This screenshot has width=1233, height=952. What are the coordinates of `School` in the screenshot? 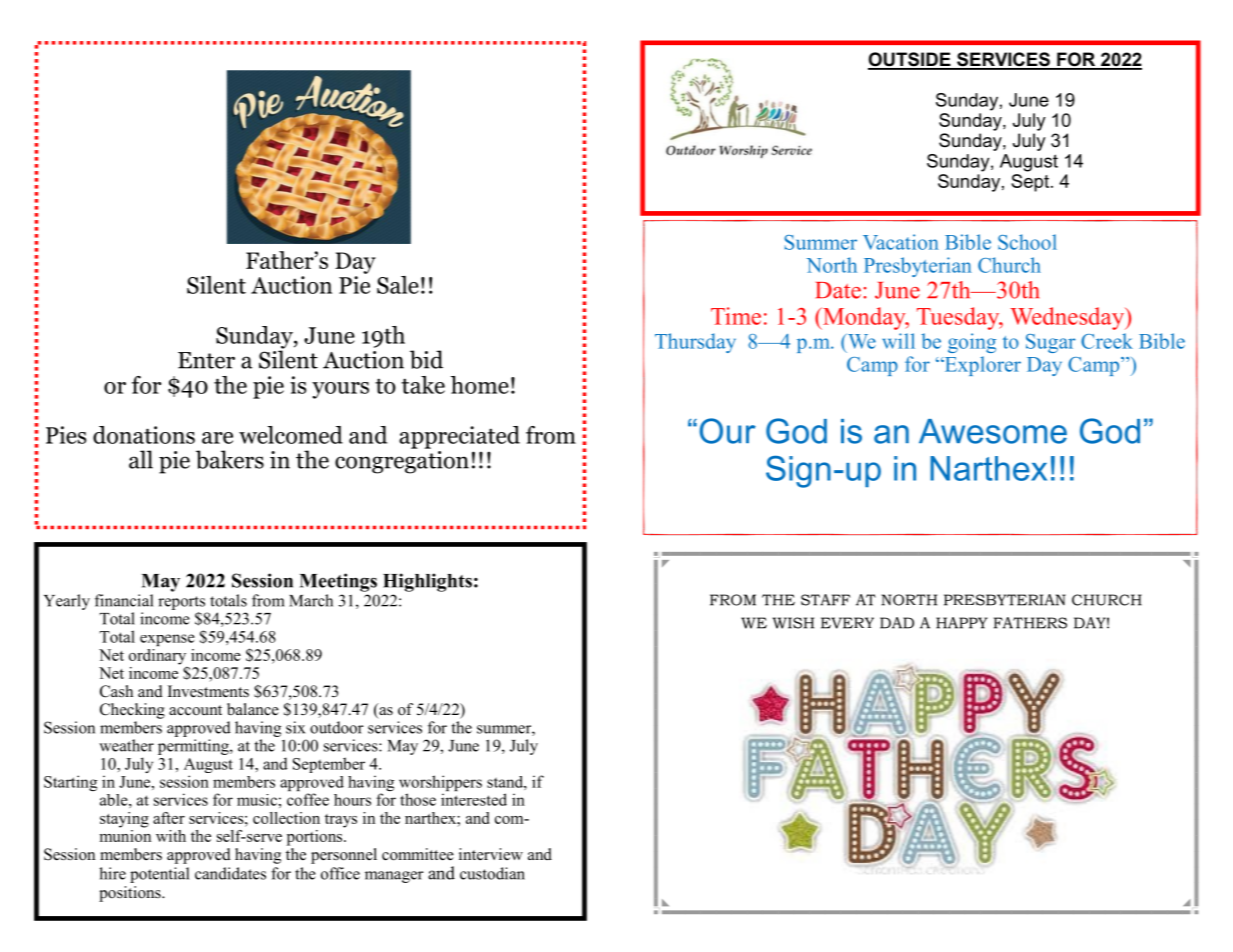 It's located at (1027, 242).
